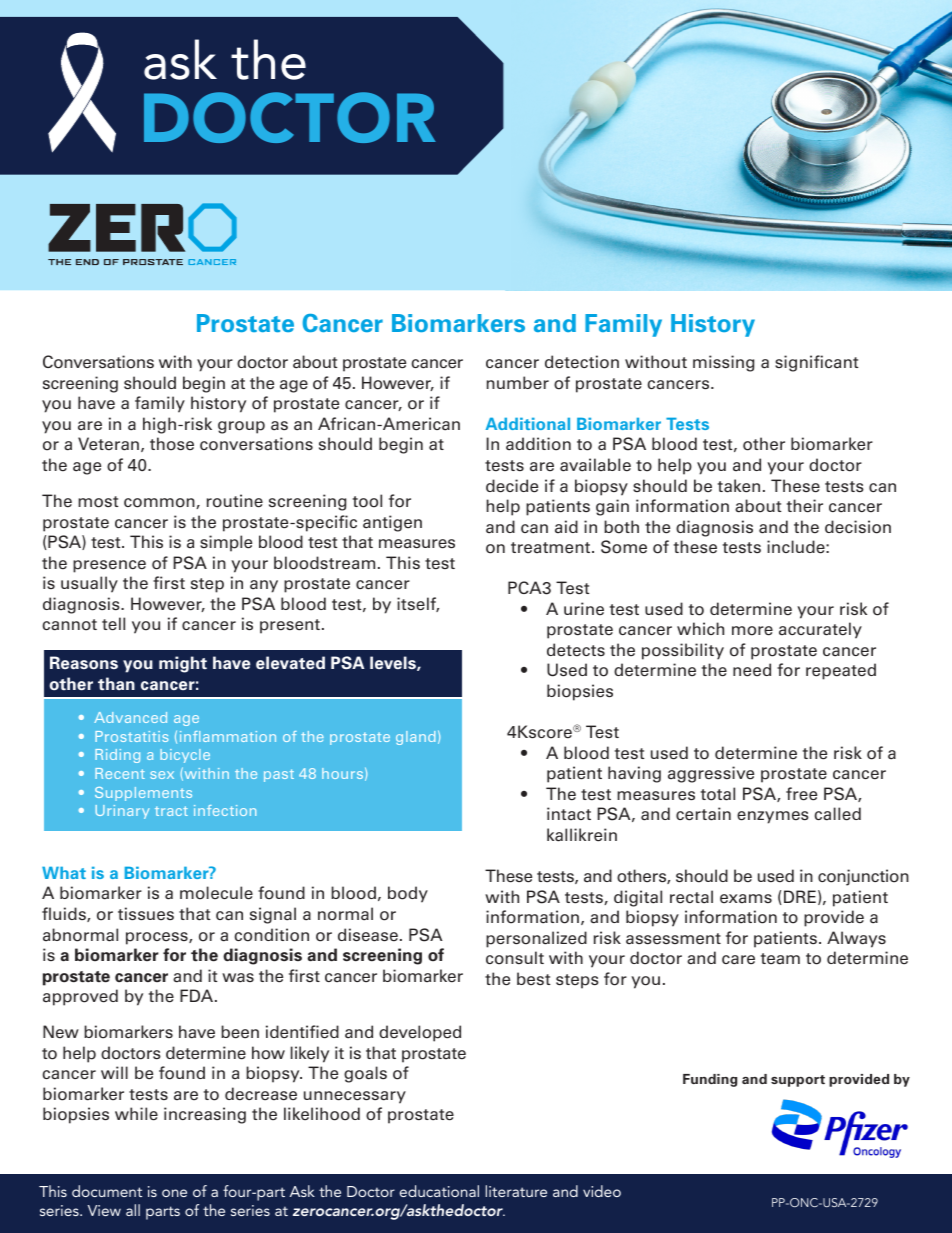 This screenshot has height=1233, width=952. Describe the element at coordinates (518, 383) in the screenshot. I see `number` at that location.
